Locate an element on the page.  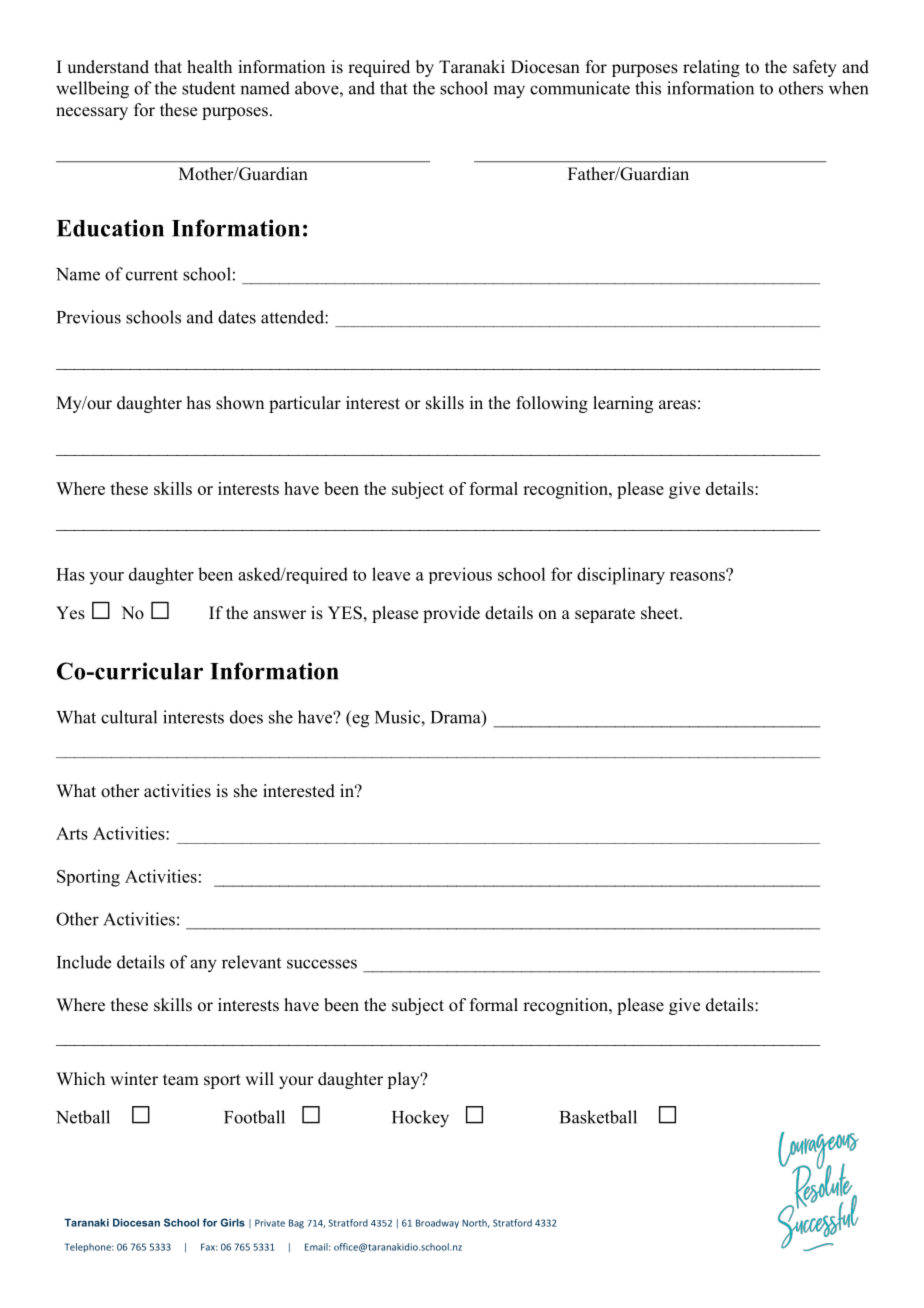
Girls is located at coordinates (233, 1222).
